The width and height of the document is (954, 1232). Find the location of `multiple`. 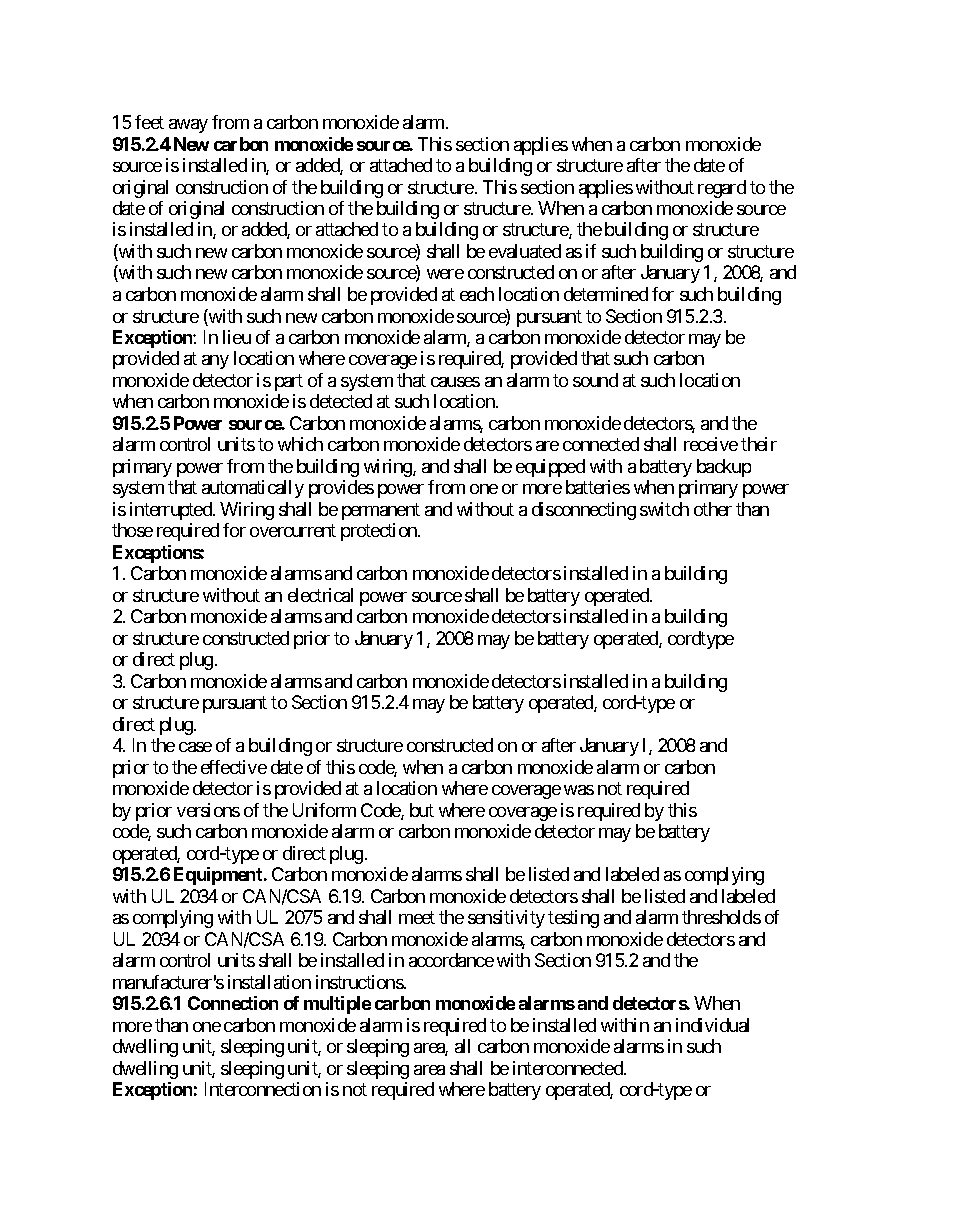

multiple is located at coordinates (337, 1005).
